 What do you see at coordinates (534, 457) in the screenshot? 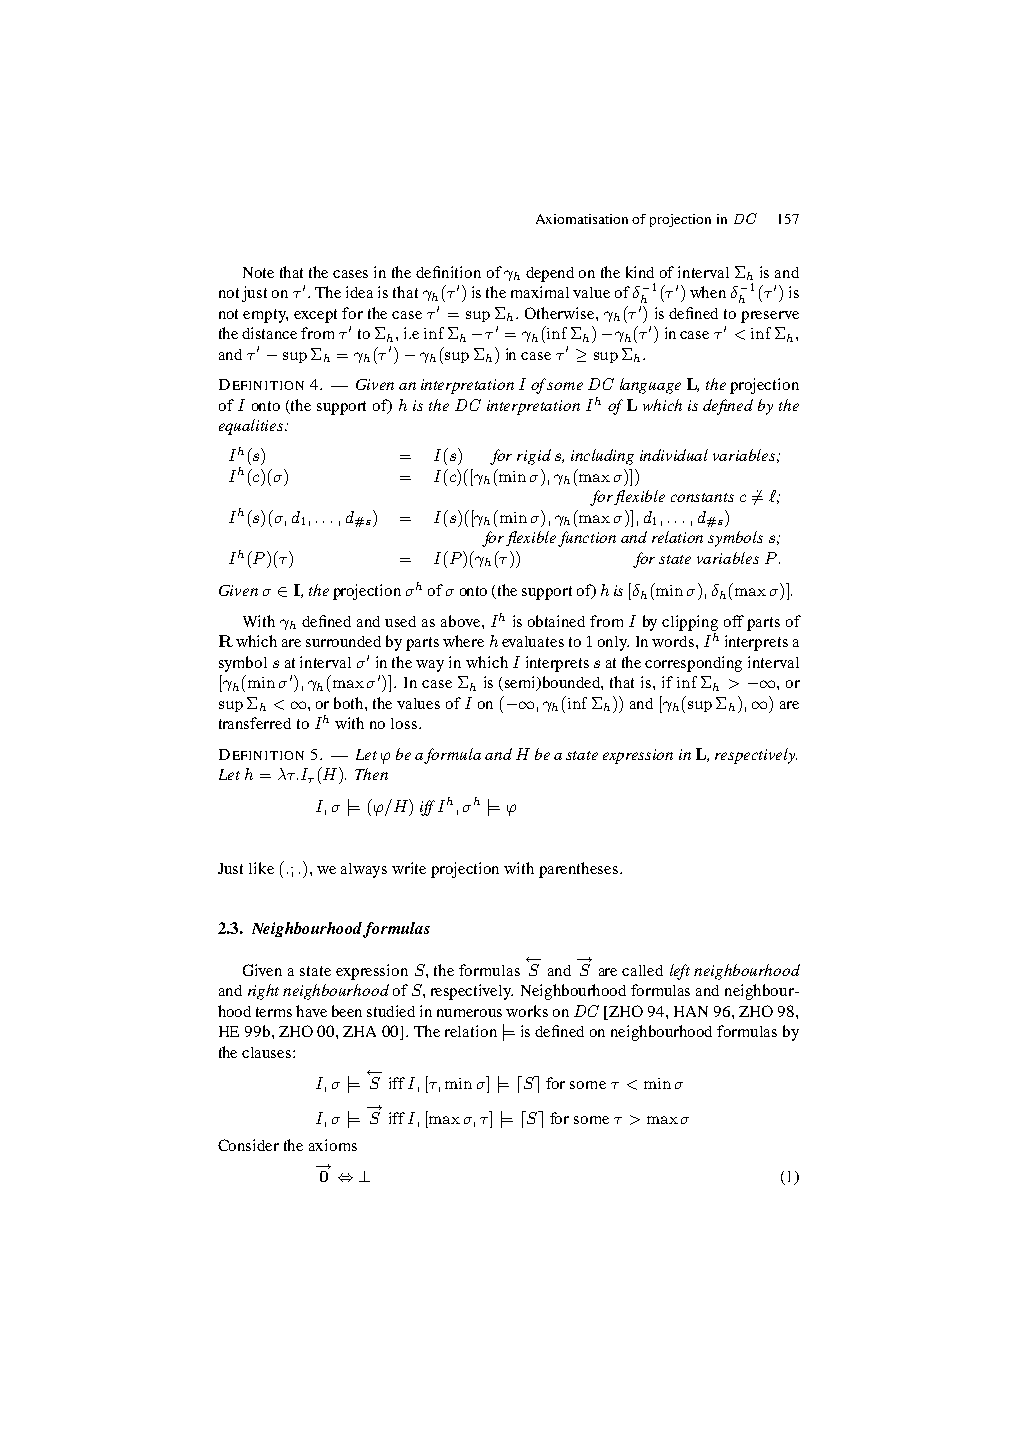
I see `rigid` at bounding box center [534, 457].
